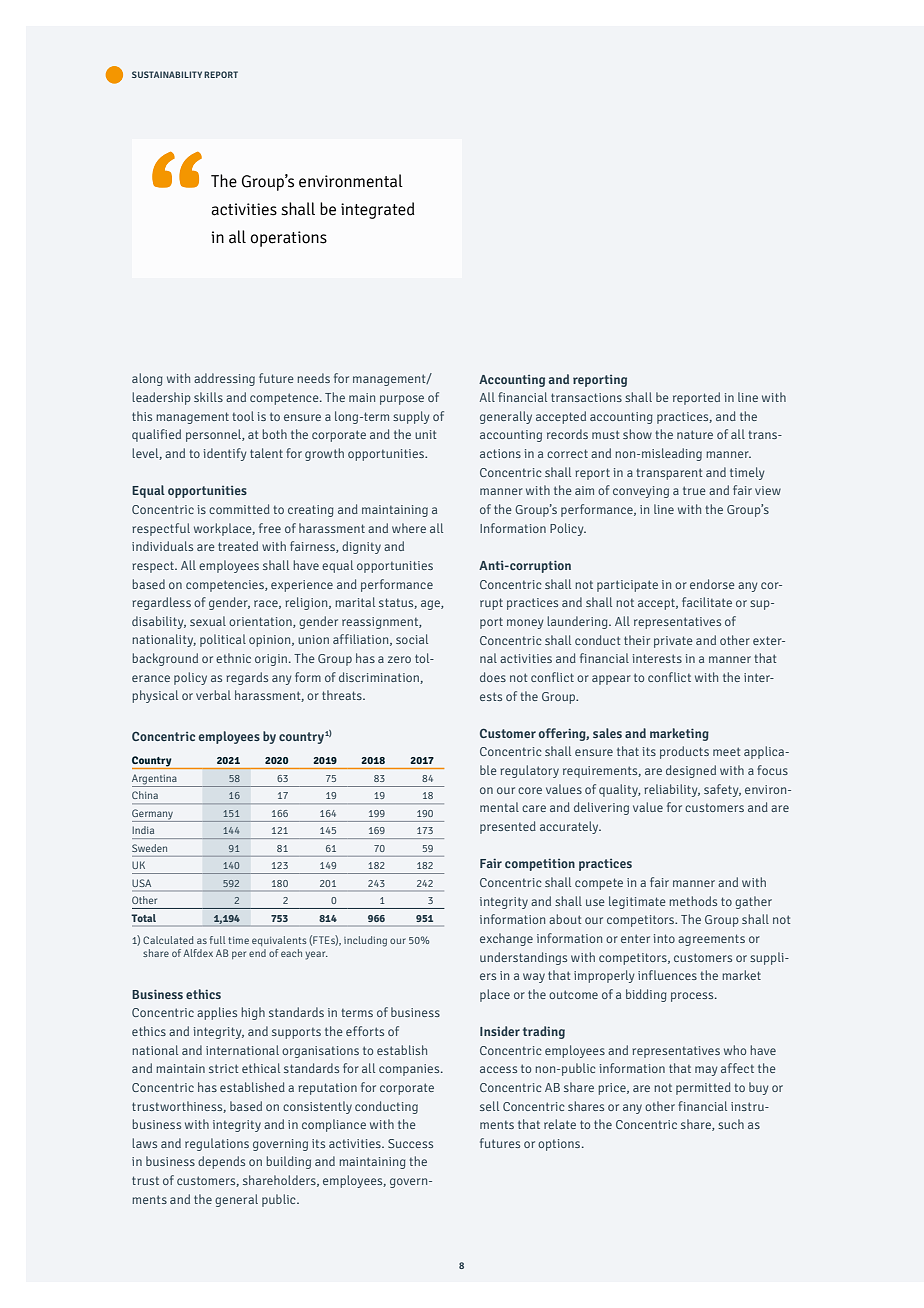 This screenshot has width=924, height=1308. Describe the element at coordinates (695, 434) in the screenshot. I see `nature` at that location.
